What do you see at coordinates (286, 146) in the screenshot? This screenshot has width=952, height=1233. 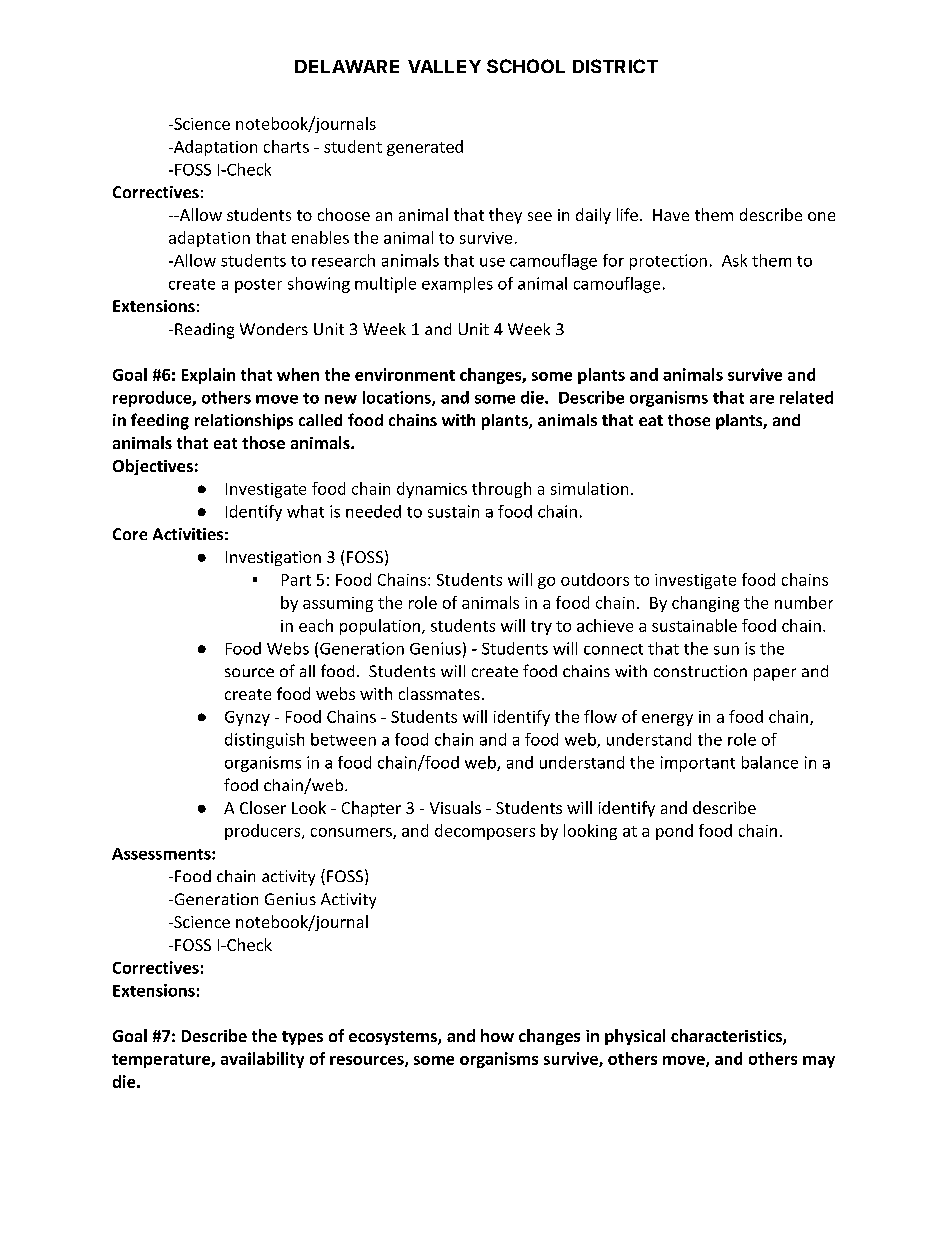 I see `charts` at bounding box center [286, 146].
